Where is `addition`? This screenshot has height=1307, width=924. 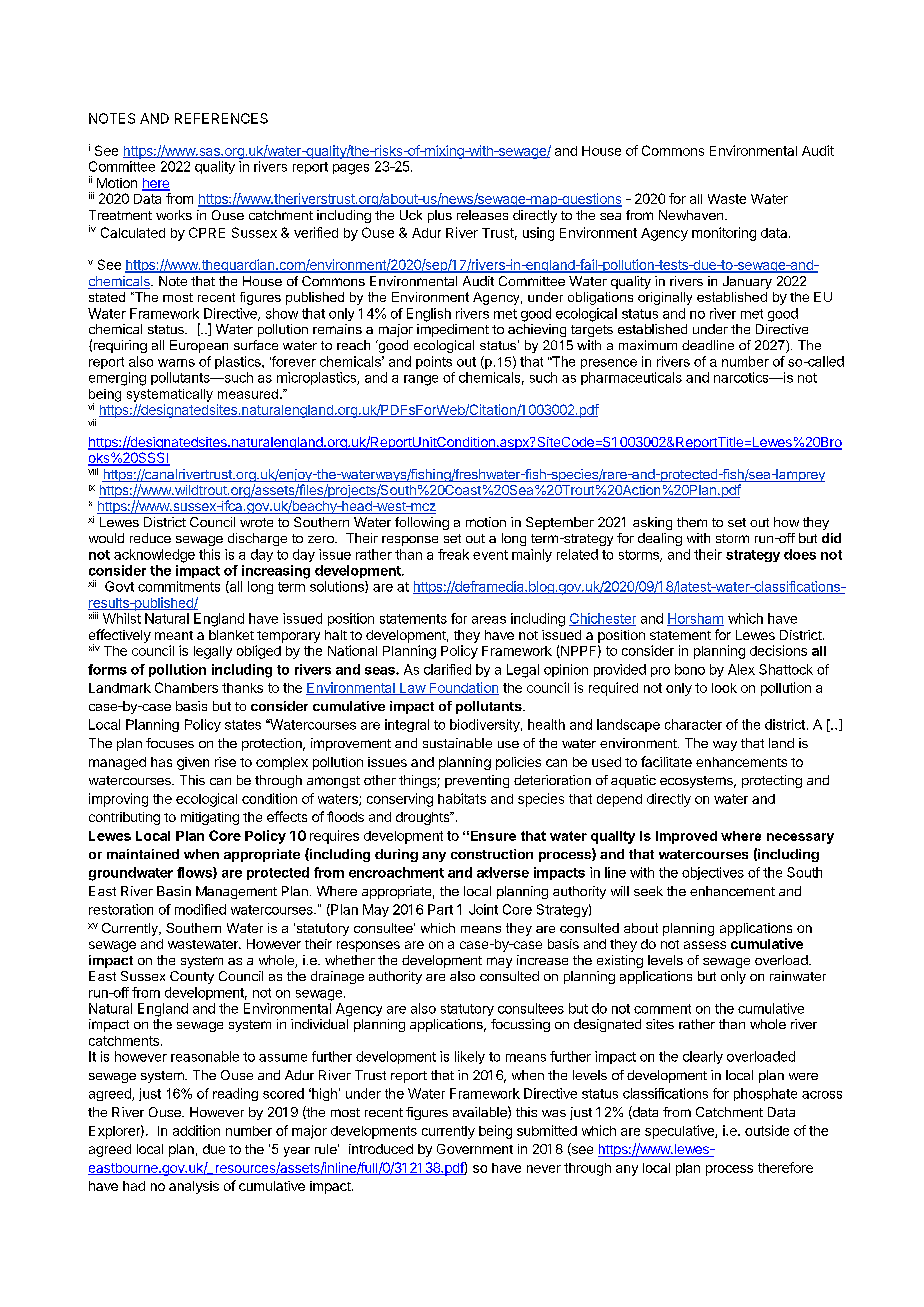 addition is located at coordinates (196, 1130).
